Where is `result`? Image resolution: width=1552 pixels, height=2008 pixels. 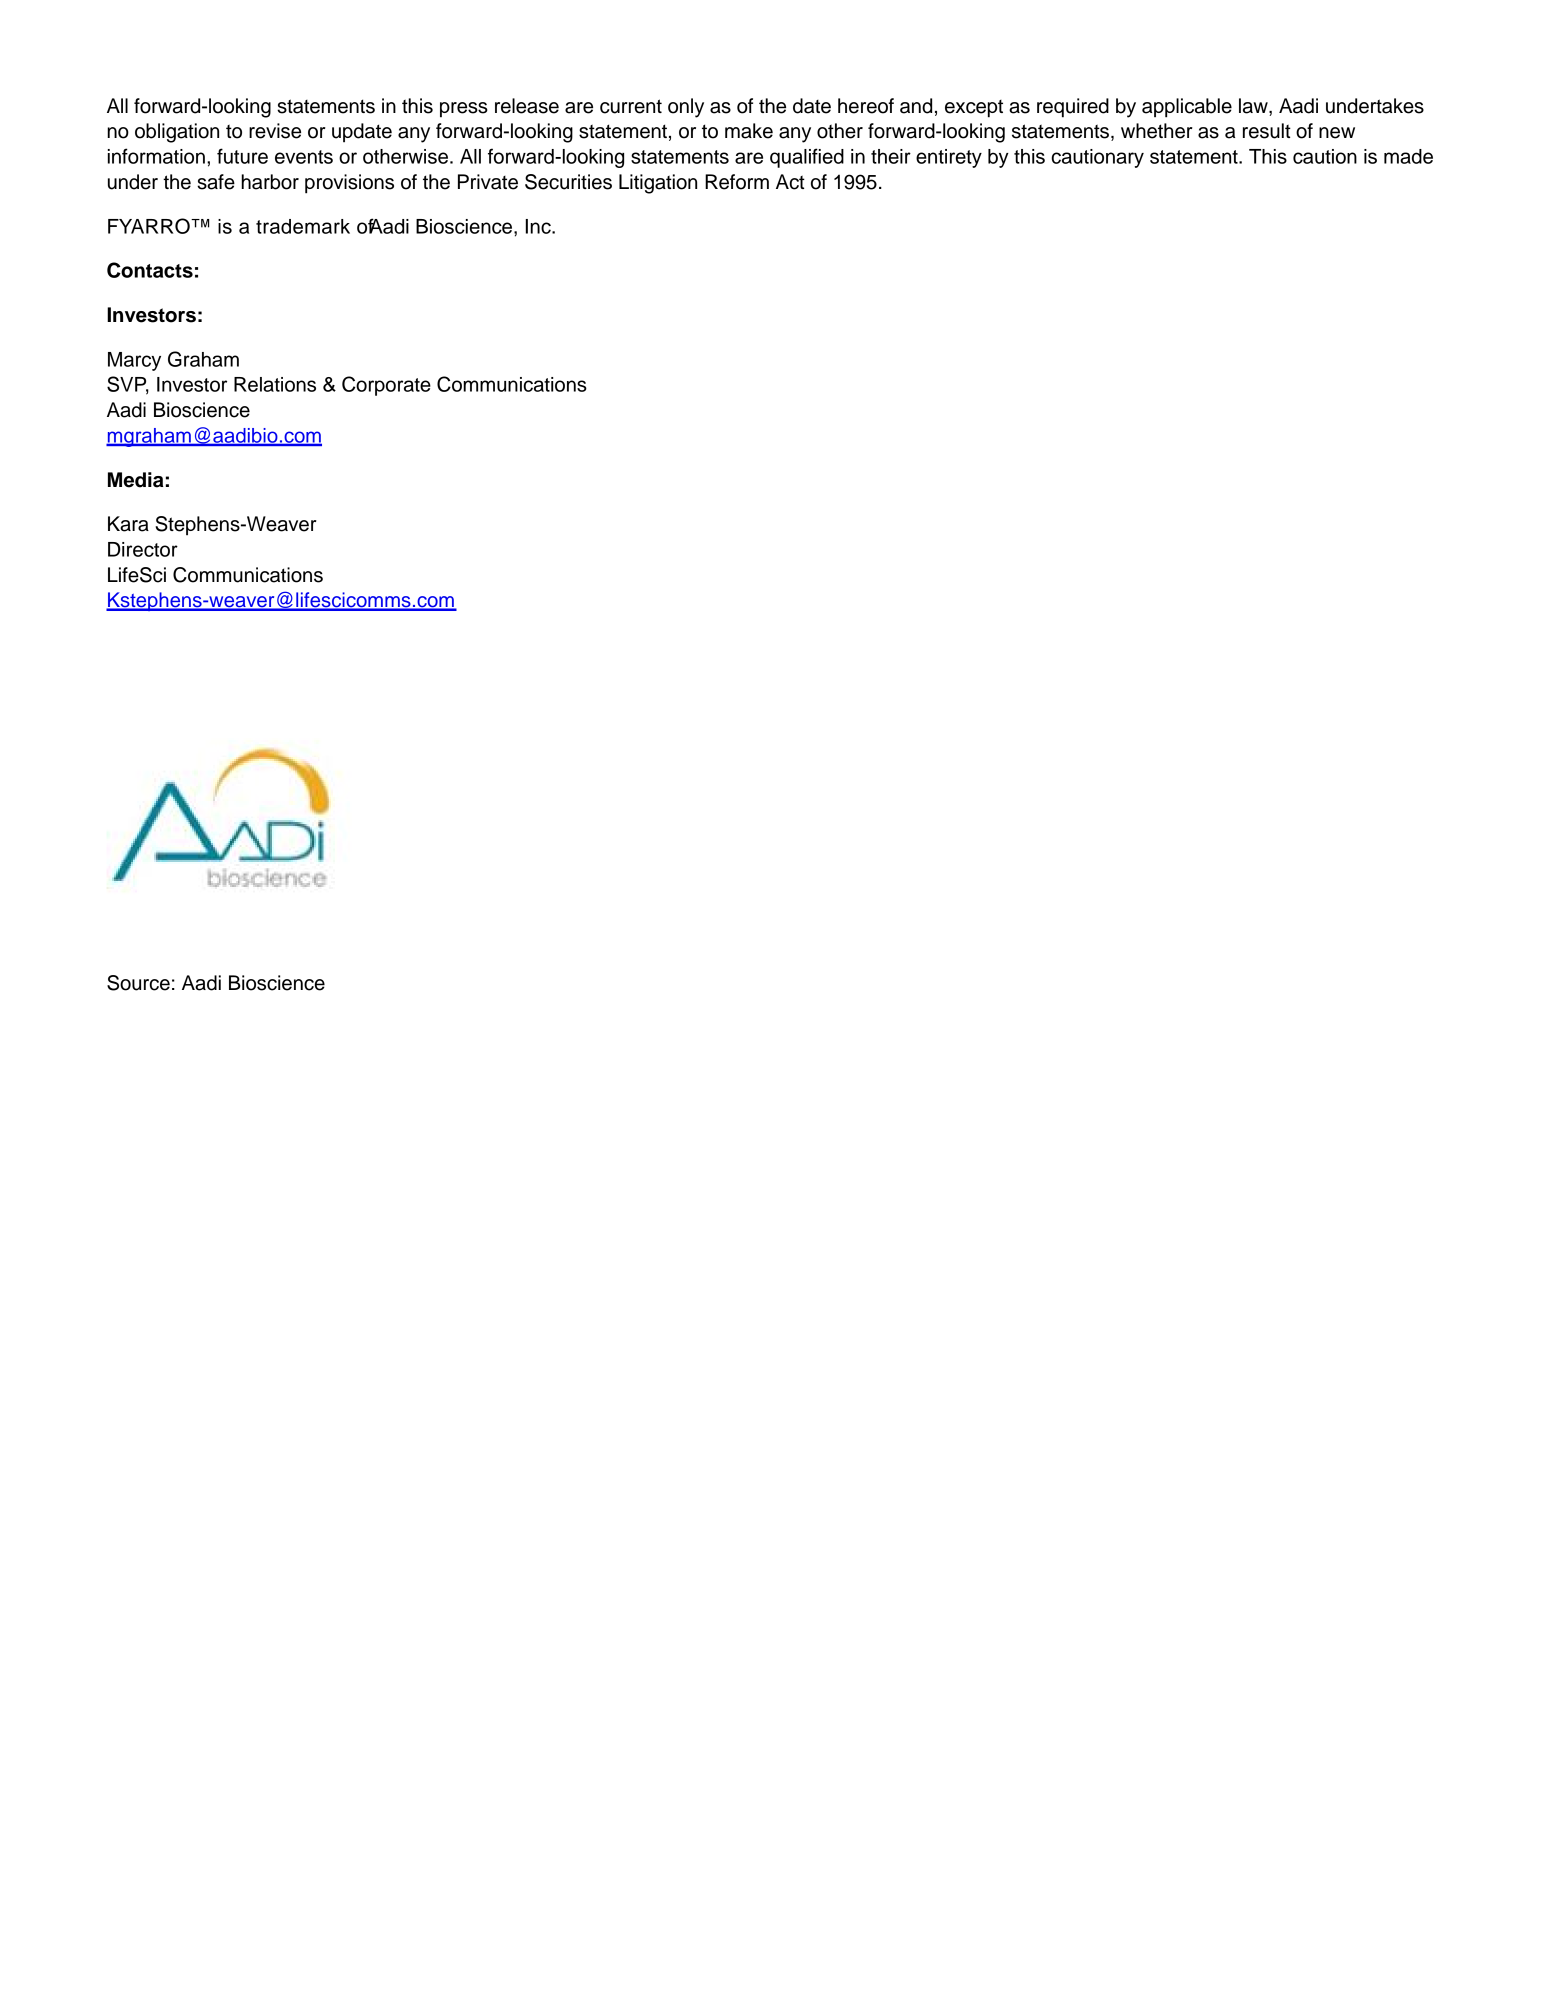 result is located at coordinates (1267, 131).
